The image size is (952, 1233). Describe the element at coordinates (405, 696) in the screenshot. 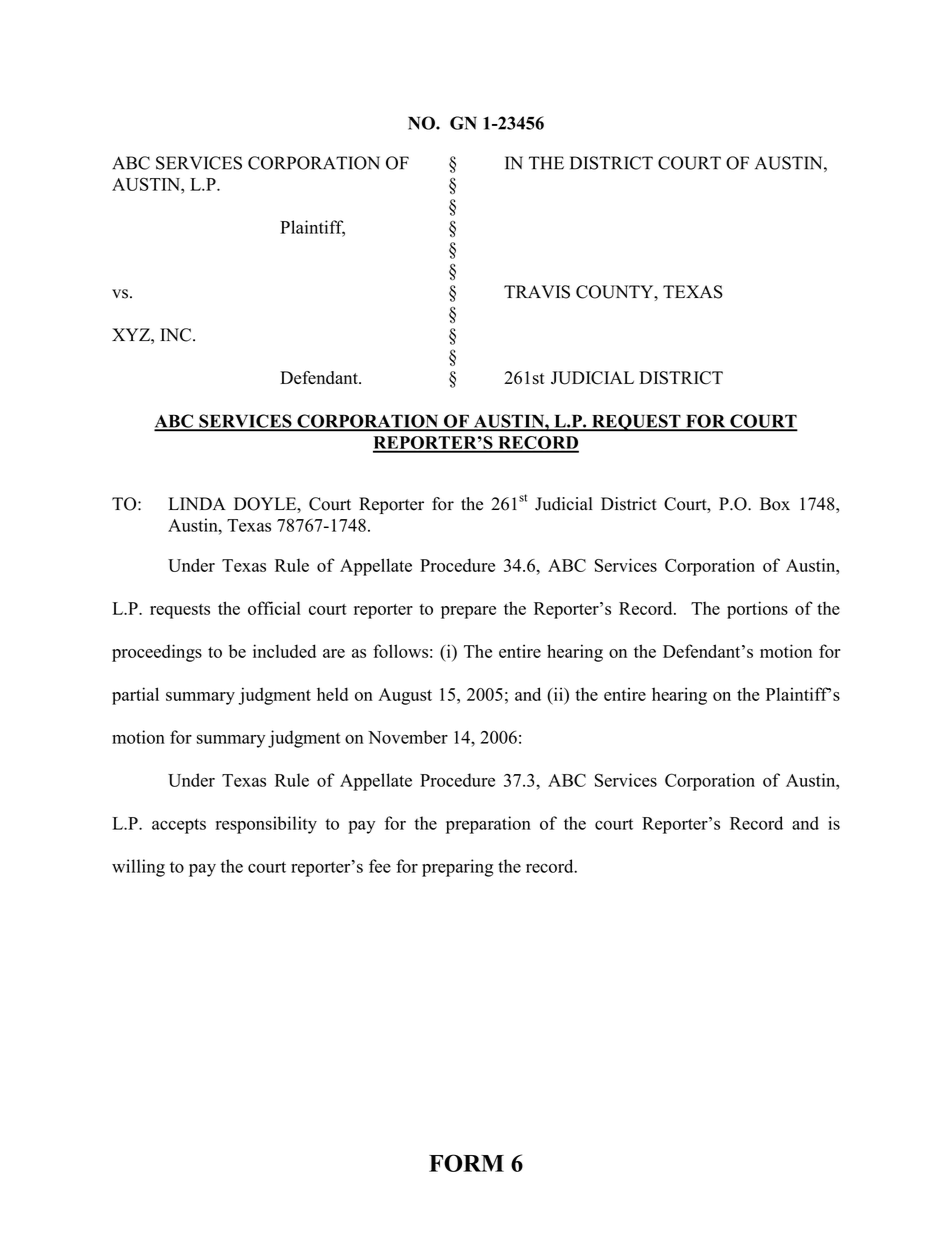

I see `August` at that location.
